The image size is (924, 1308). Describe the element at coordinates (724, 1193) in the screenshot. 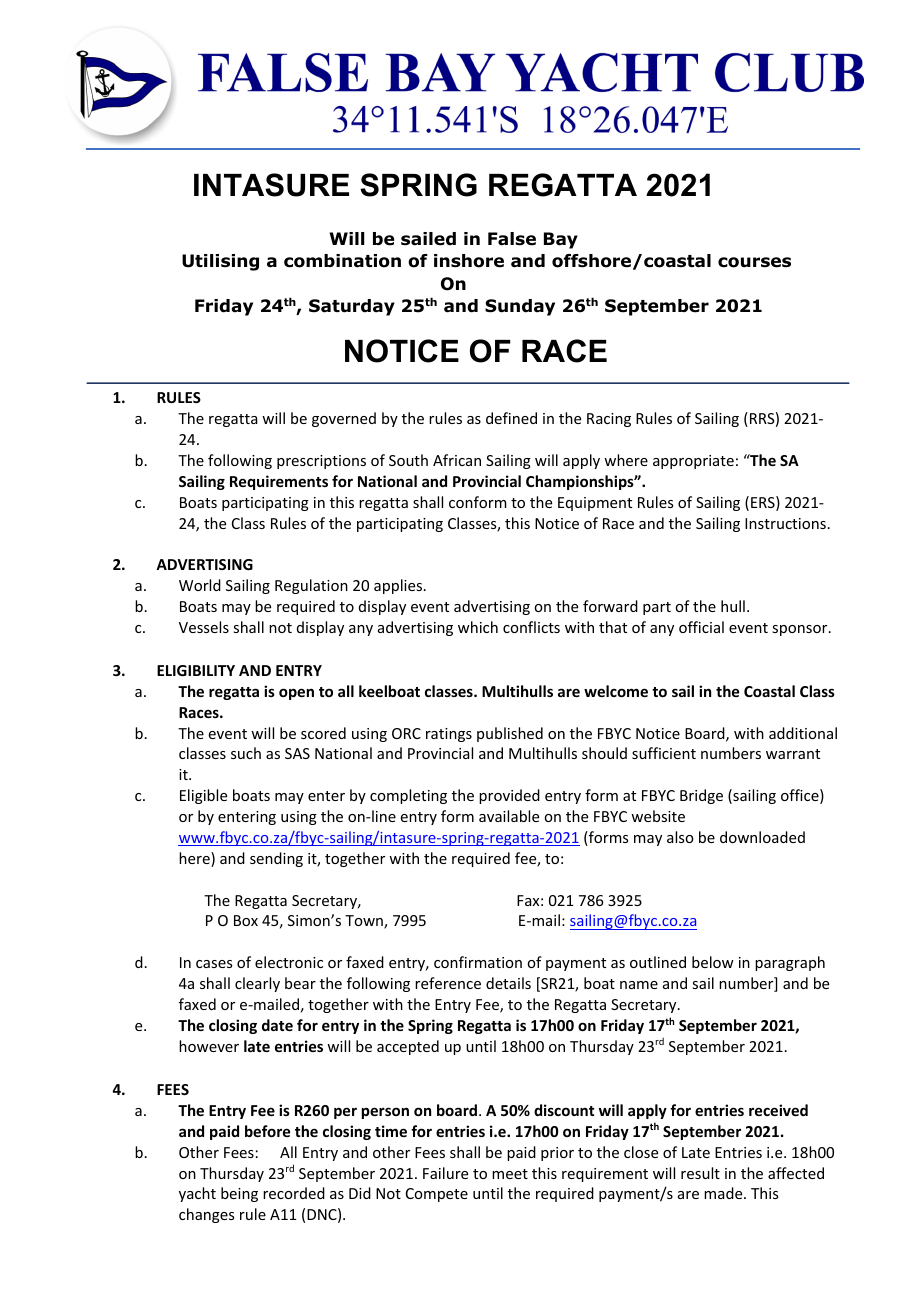

I see `made` at that location.
